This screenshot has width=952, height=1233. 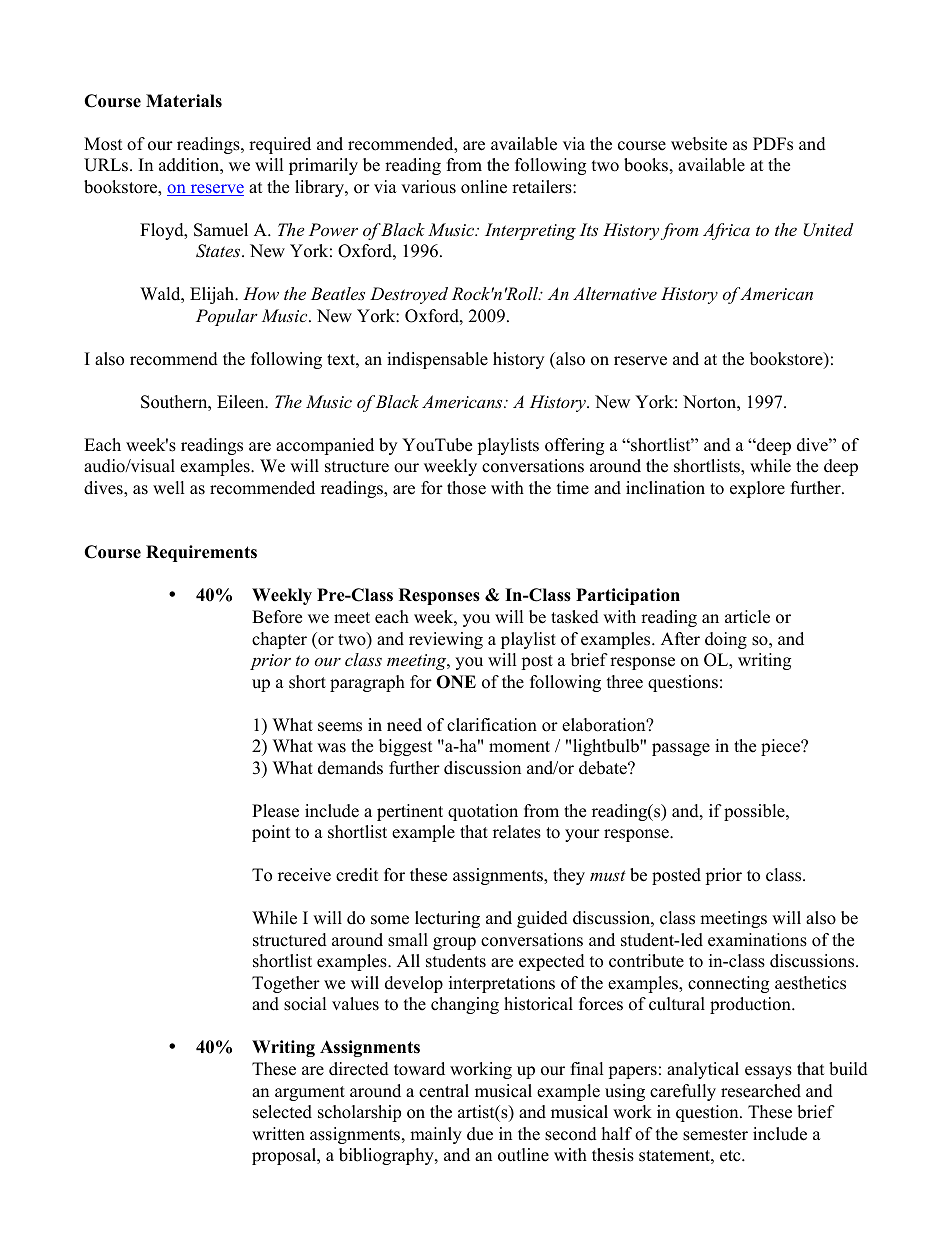 What do you see at coordinates (447, 919) in the screenshot?
I see `lecturing` at bounding box center [447, 919].
